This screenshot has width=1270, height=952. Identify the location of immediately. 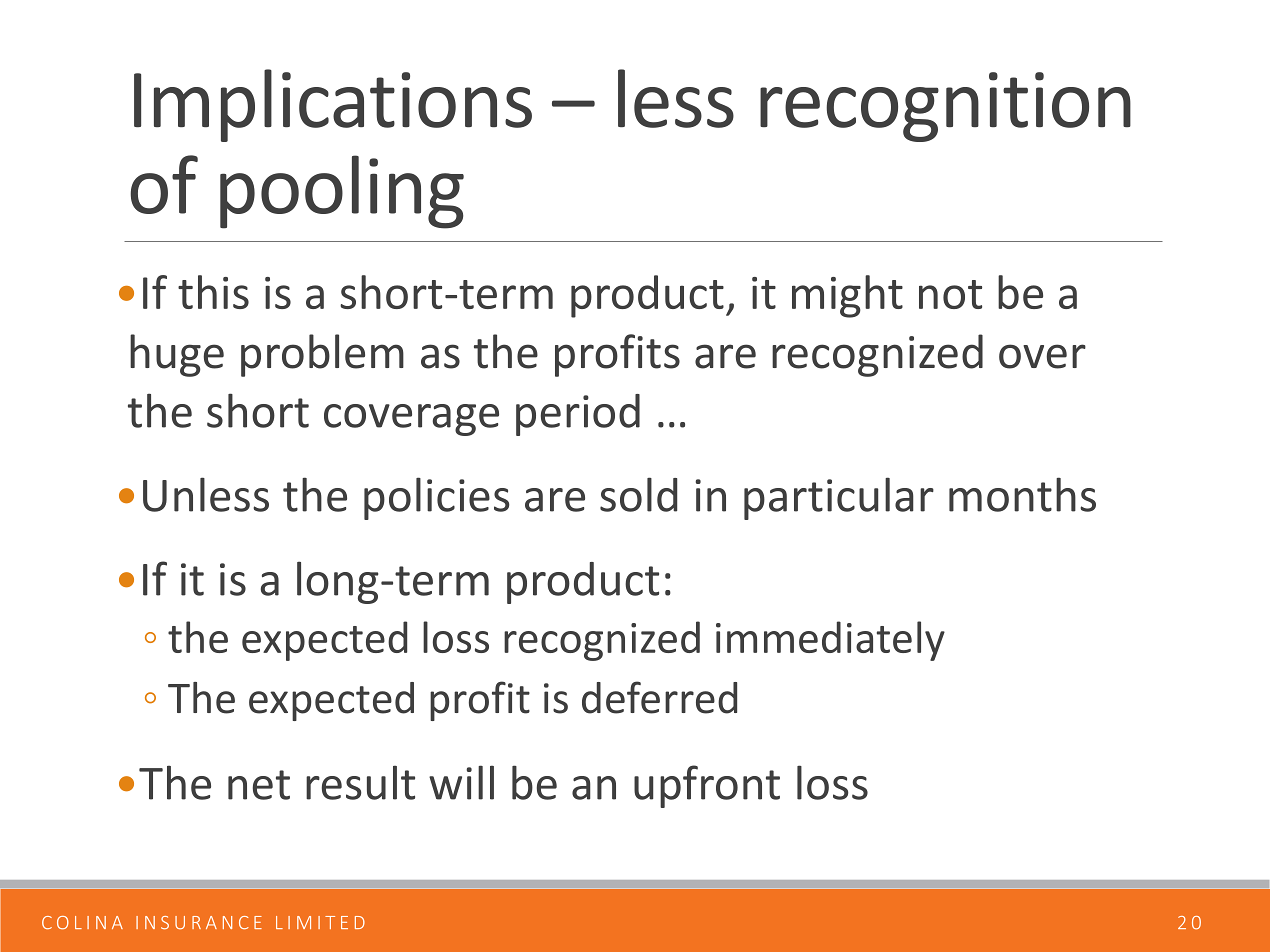
(830, 641).
